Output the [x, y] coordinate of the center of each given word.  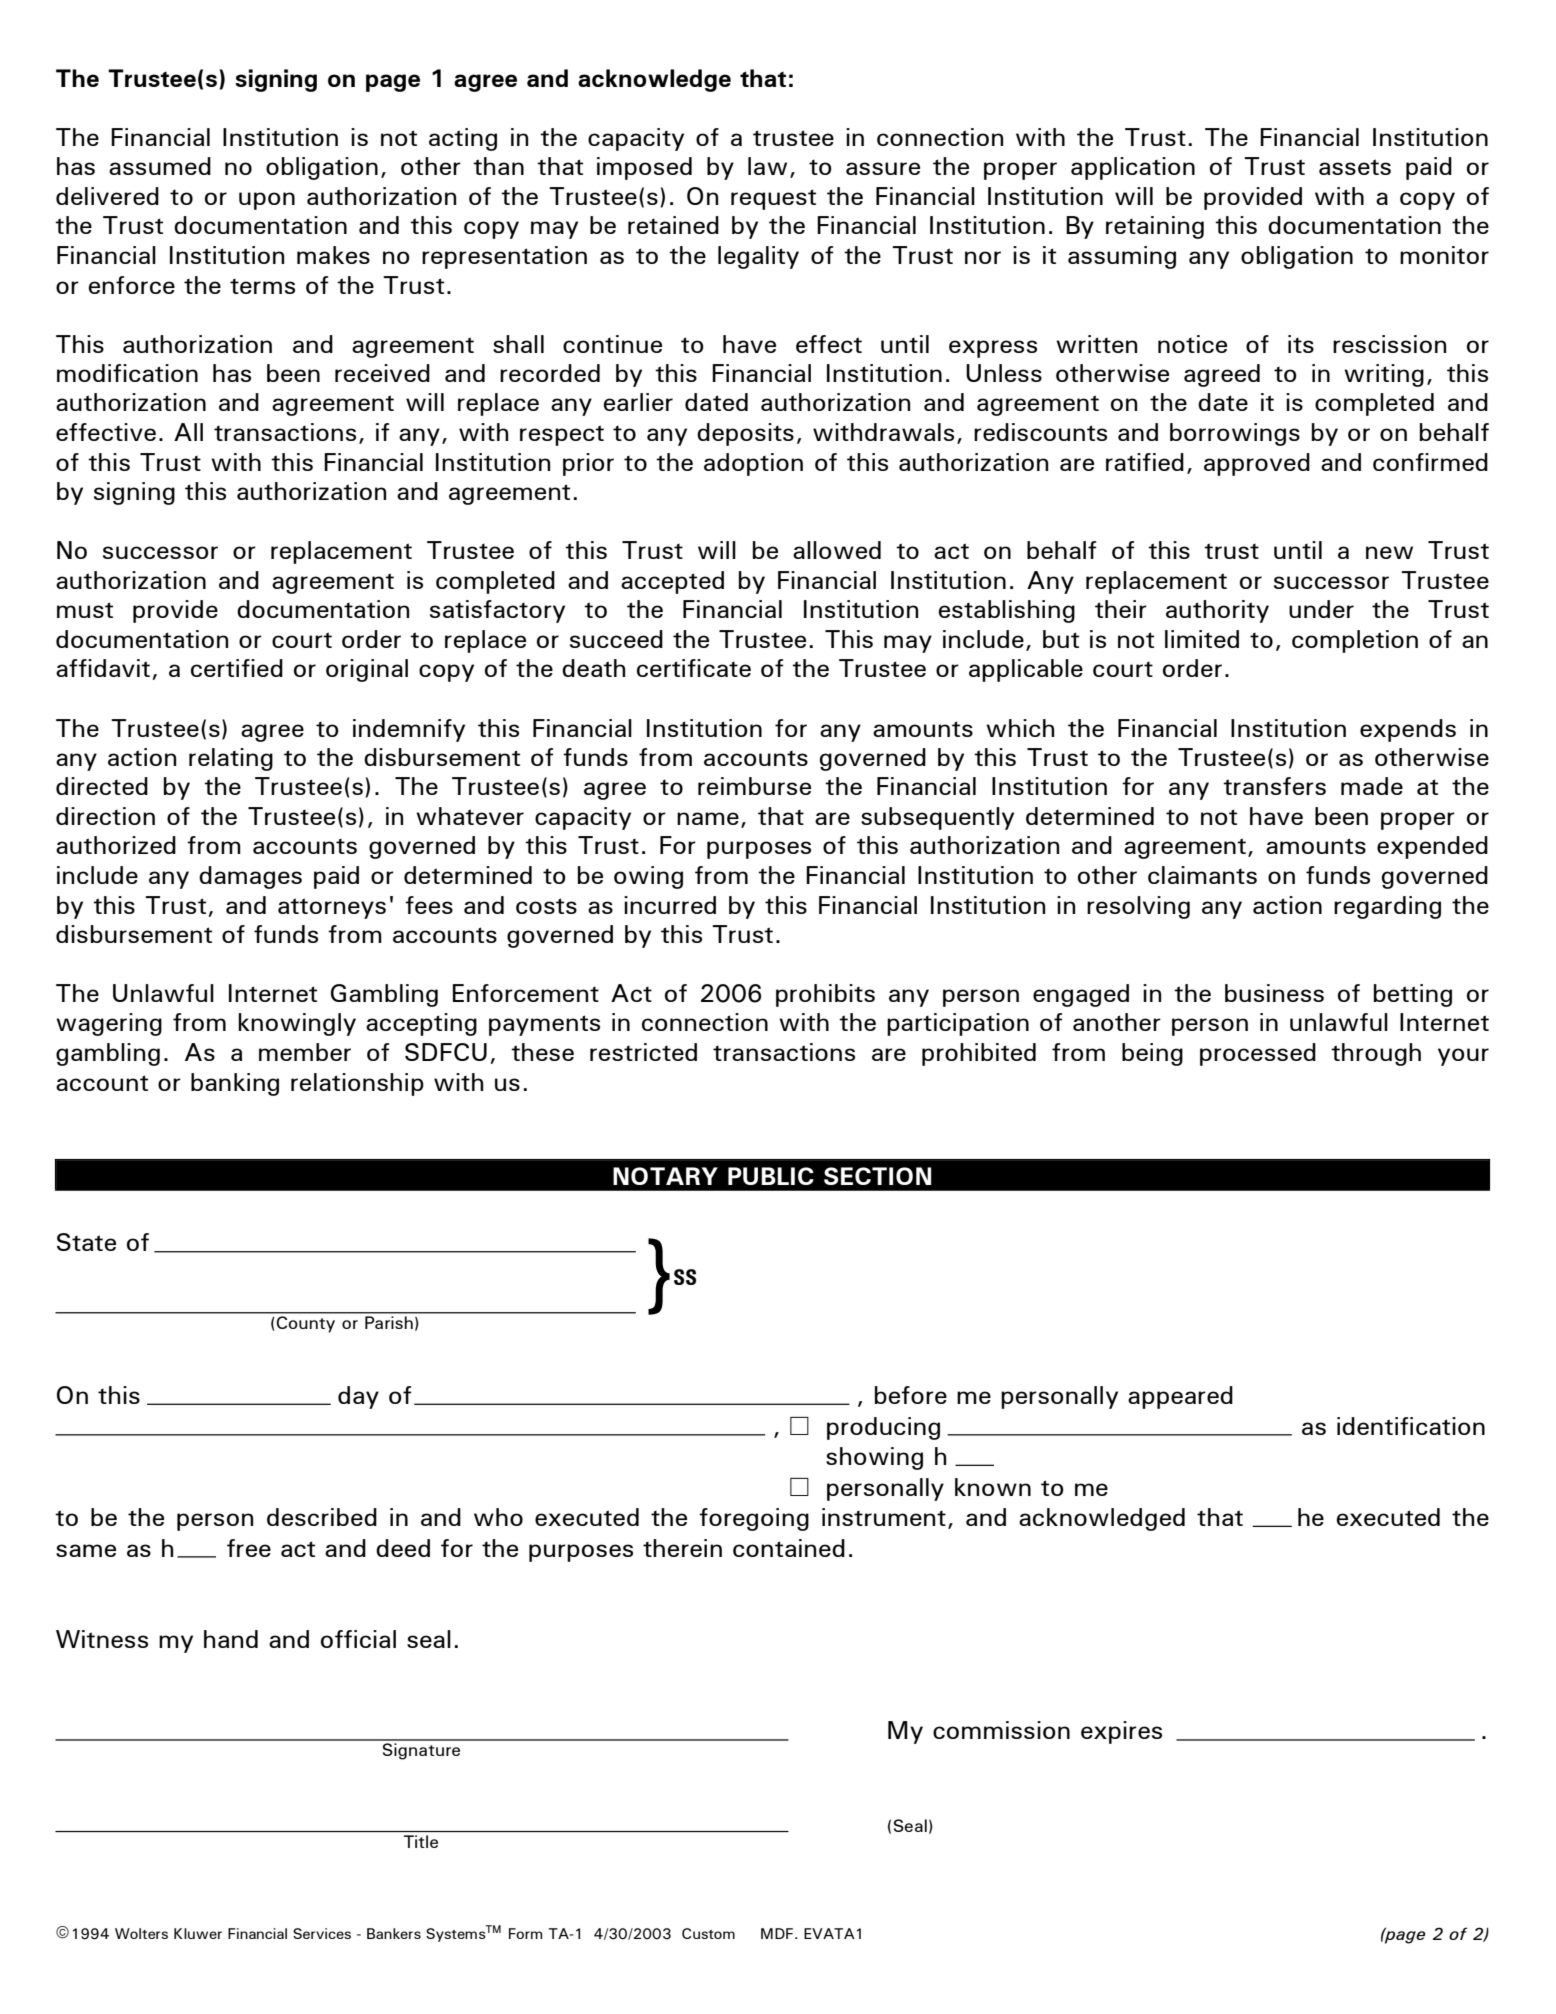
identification [1411, 1426]
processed [1258, 1054]
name [708, 818]
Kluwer [198, 1933]
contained [789, 1548]
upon [267, 201]
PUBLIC [771, 1176]
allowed [837, 550]
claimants [1202, 875]
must [85, 610]
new [1389, 552]
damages [250, 877]
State [86, 1242]
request [773, 199]
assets [1355, 167]
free [249, 1548]
